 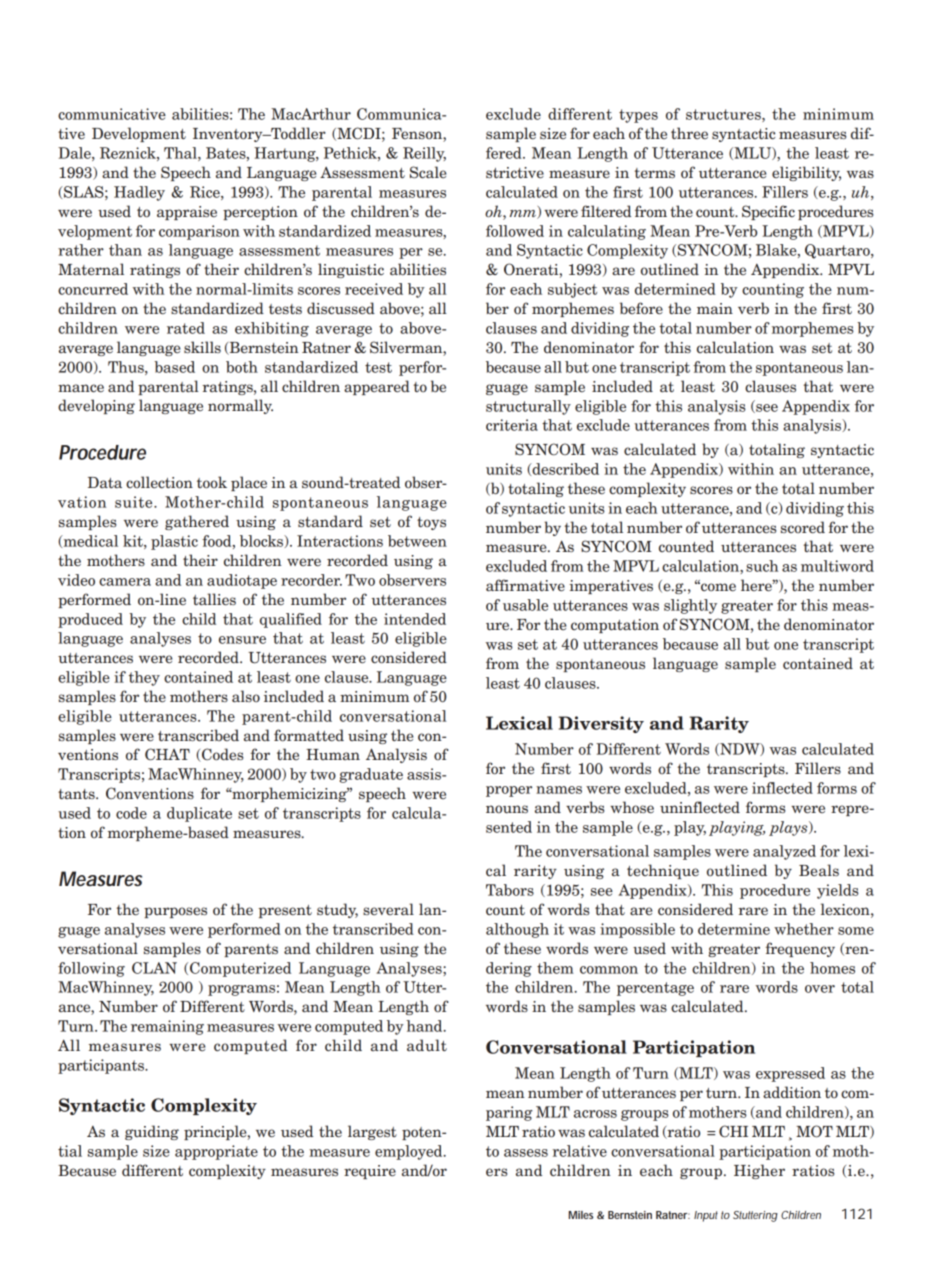 I want to click on slightly, so click(x=690, y=606).
